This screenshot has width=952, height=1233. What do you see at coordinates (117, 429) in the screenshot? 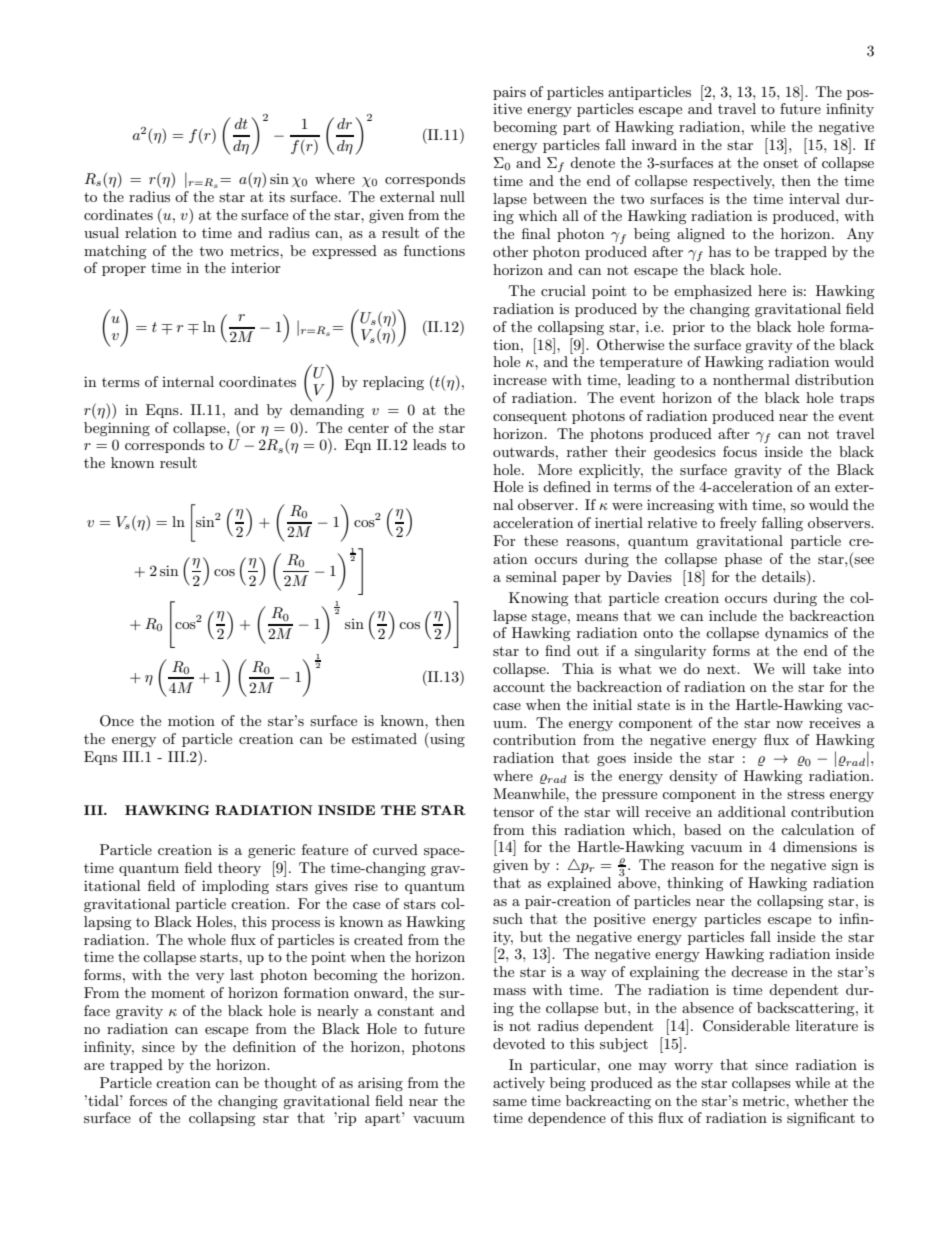
I see `beginning` at bounding box center [117, 429].
